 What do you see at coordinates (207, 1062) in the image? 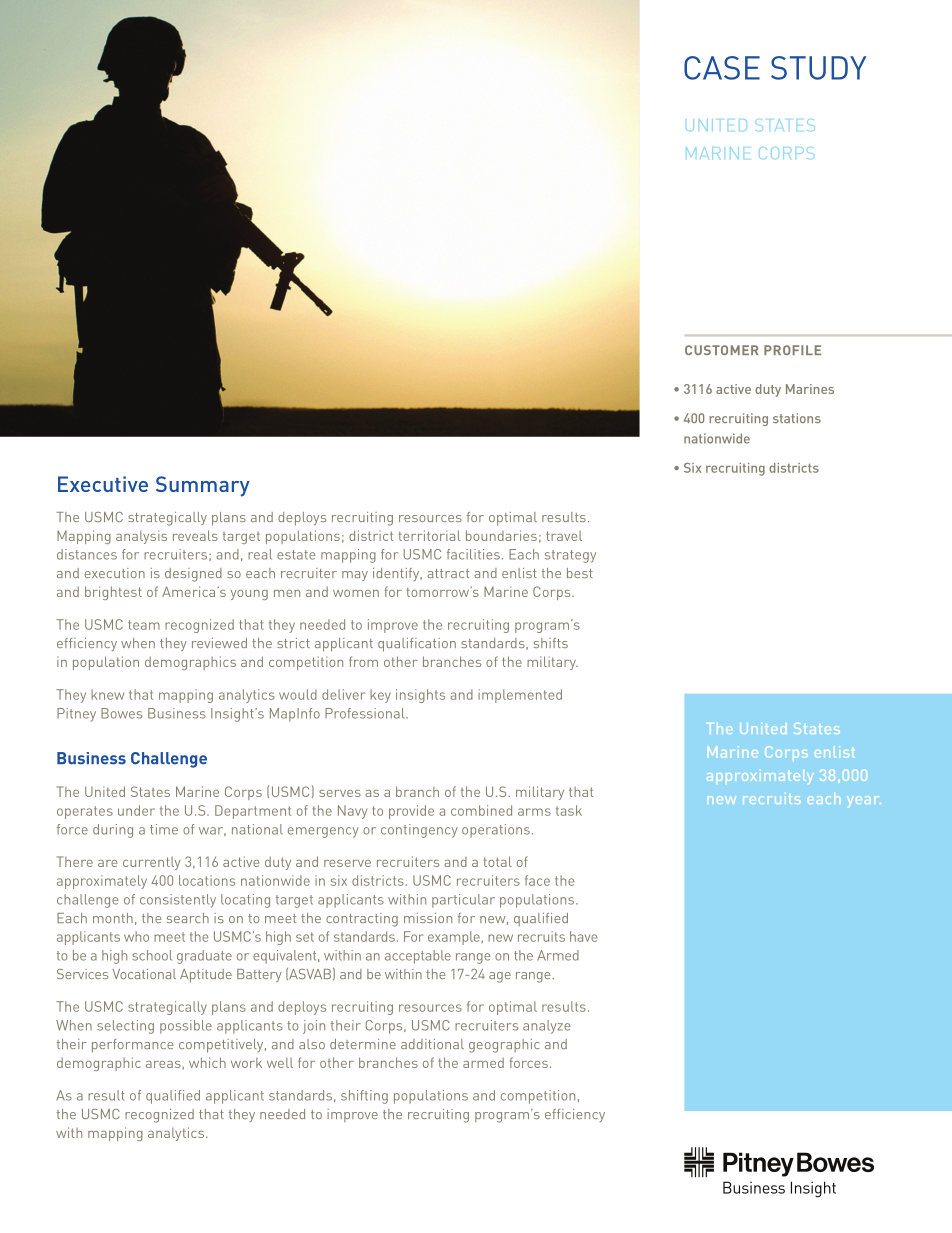
I see `which` at bounding box center [207, 1062].
